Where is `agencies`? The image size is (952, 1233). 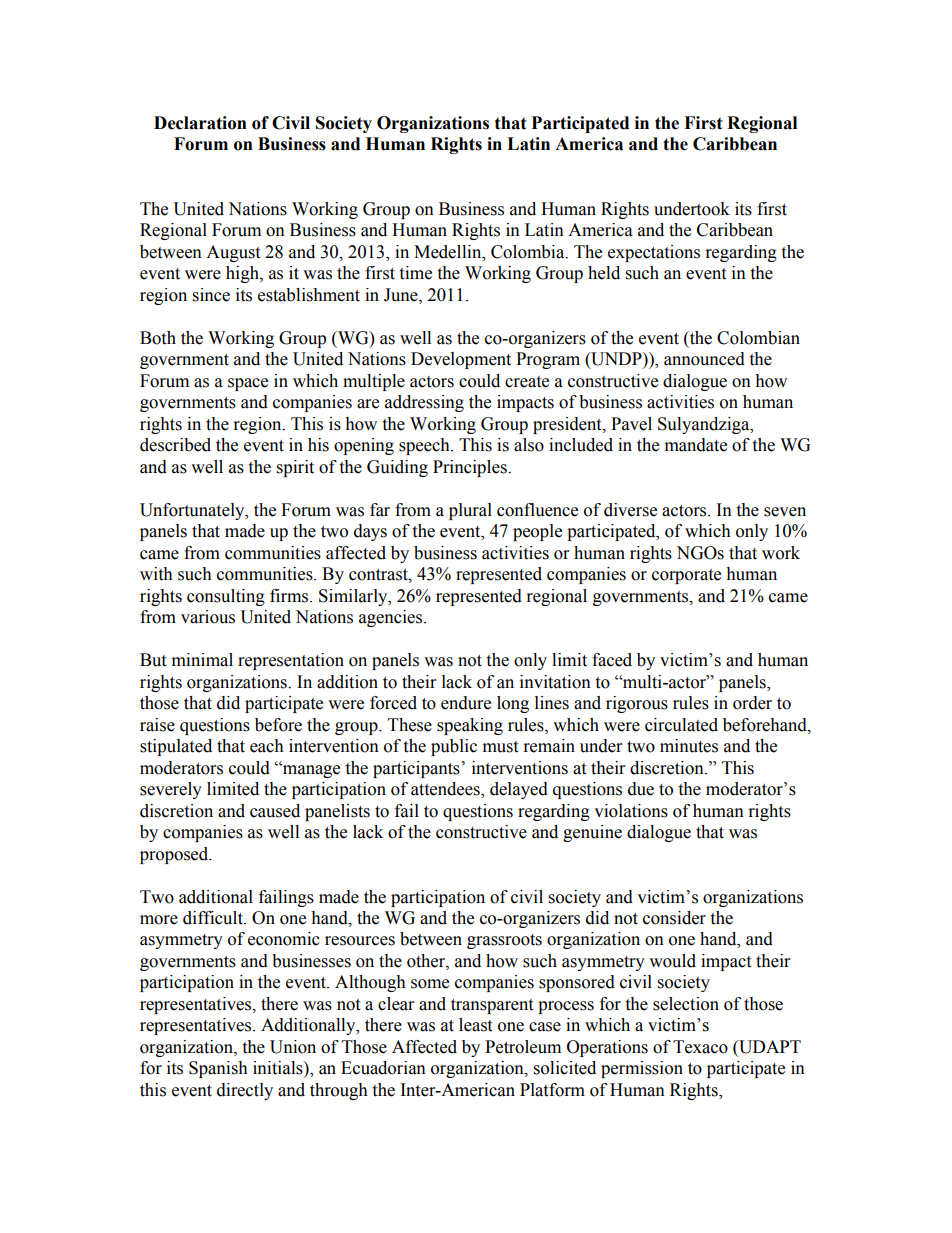
agencies is located at coordinates (392, 618).
